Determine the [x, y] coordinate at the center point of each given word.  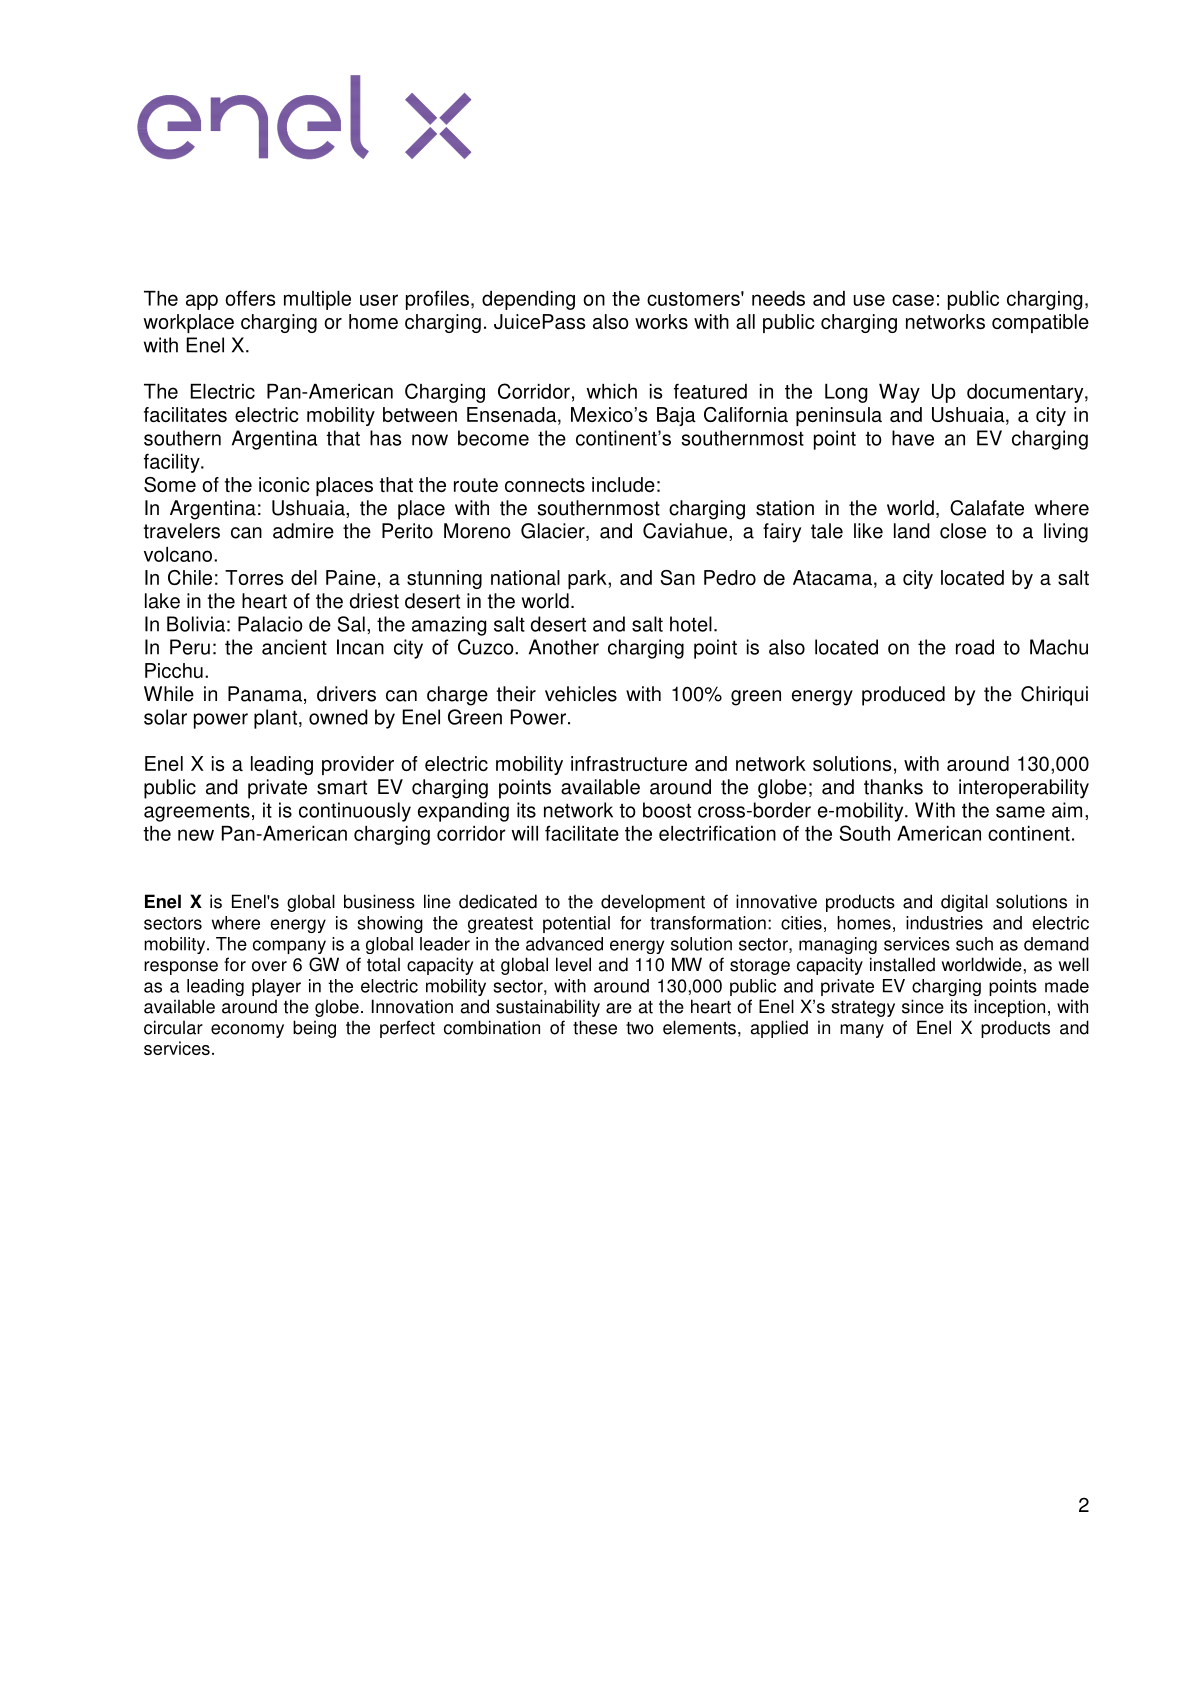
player [276, 987]
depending [528, 300]
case [913, 300]
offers [250, 298]
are [619, 1008]
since [923, 1006]
